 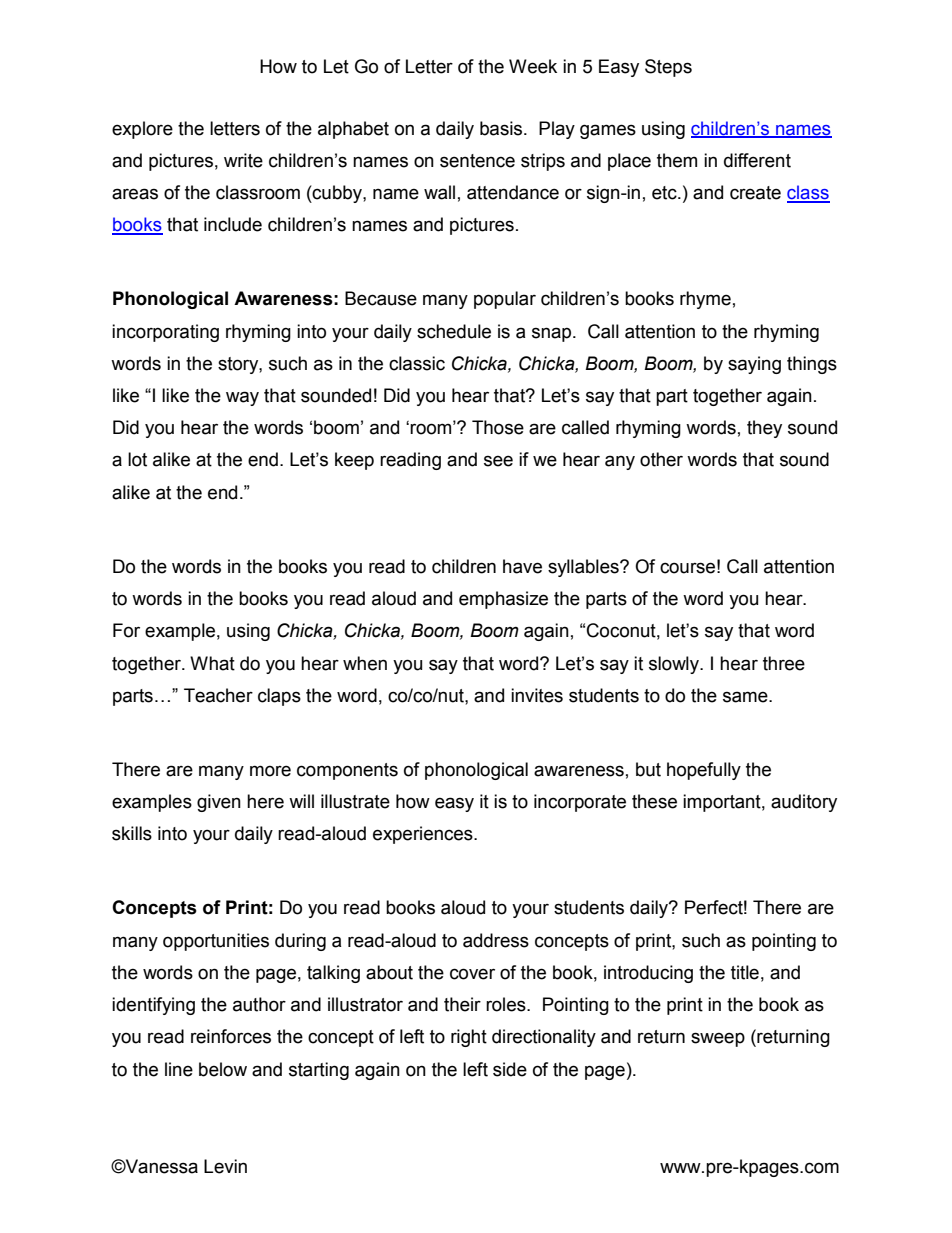 I want to click on three, so click(x=784, y=663).
